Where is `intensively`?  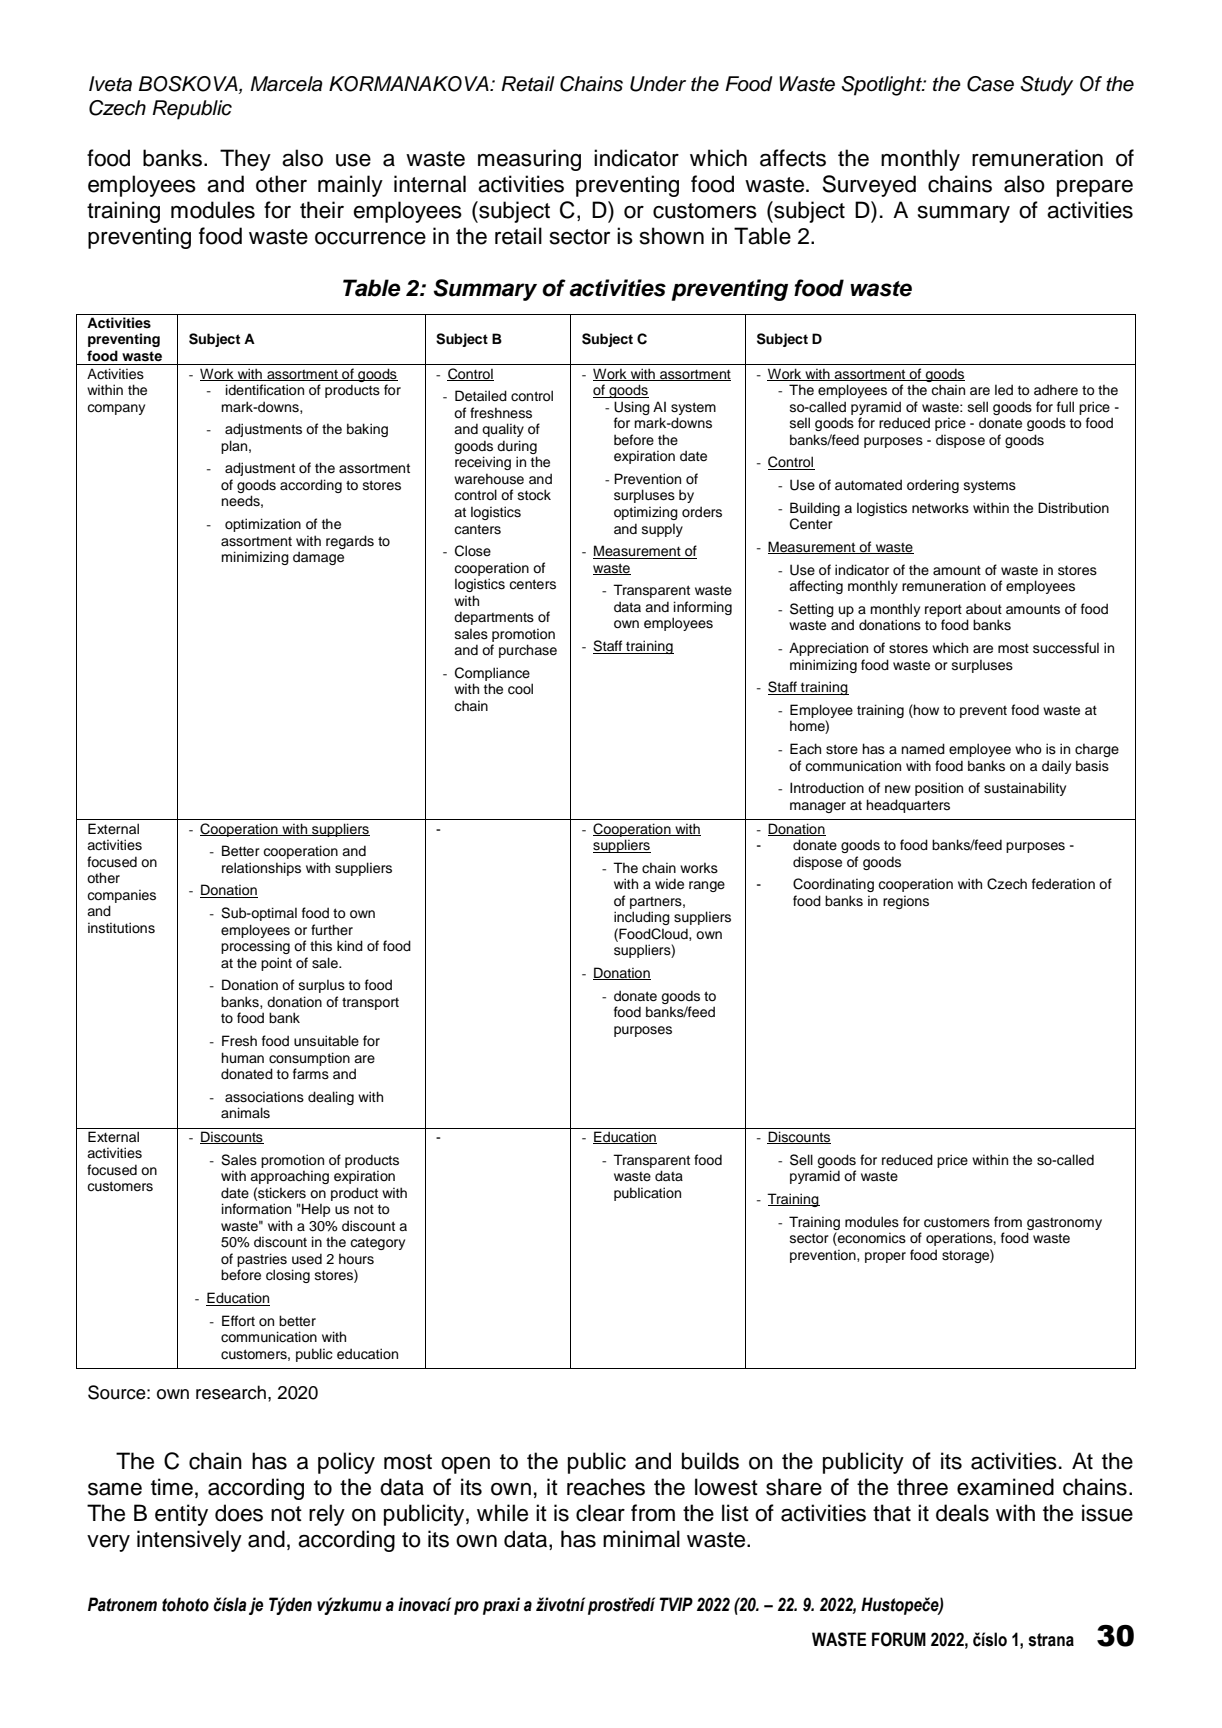 intensively is located at coordinates (189, 1541).
